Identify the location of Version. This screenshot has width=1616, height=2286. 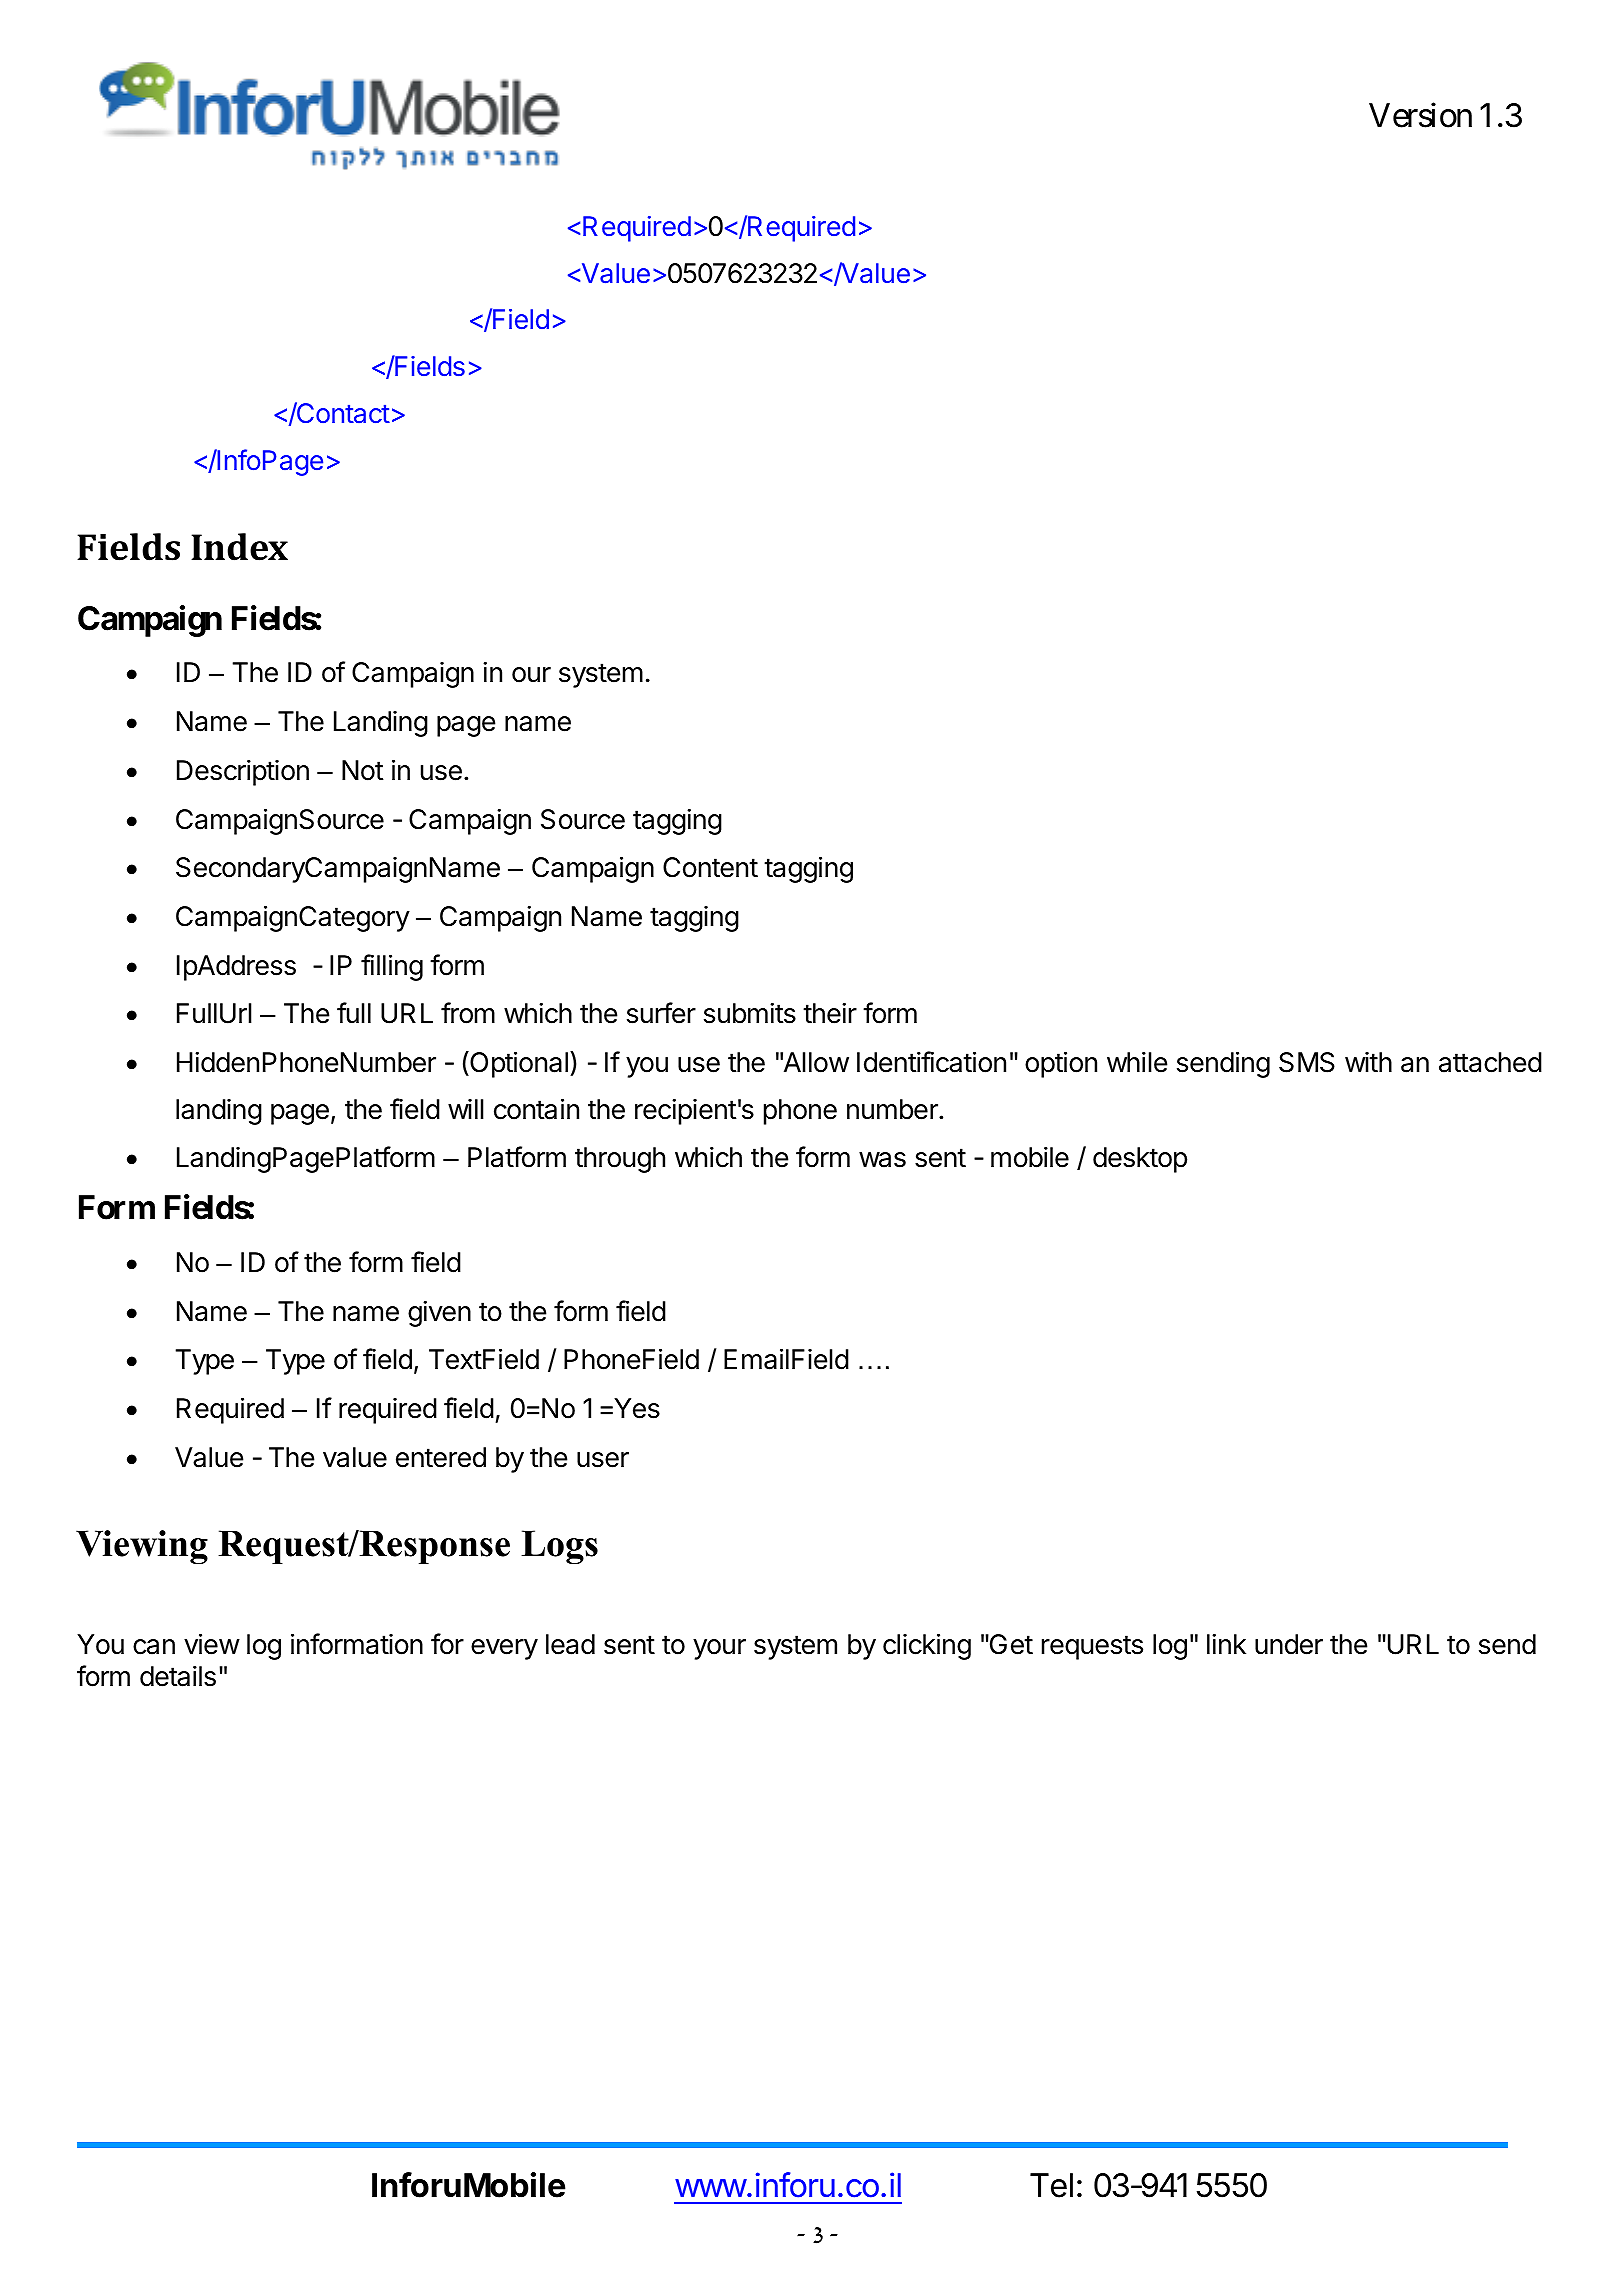
(1420, 115).
